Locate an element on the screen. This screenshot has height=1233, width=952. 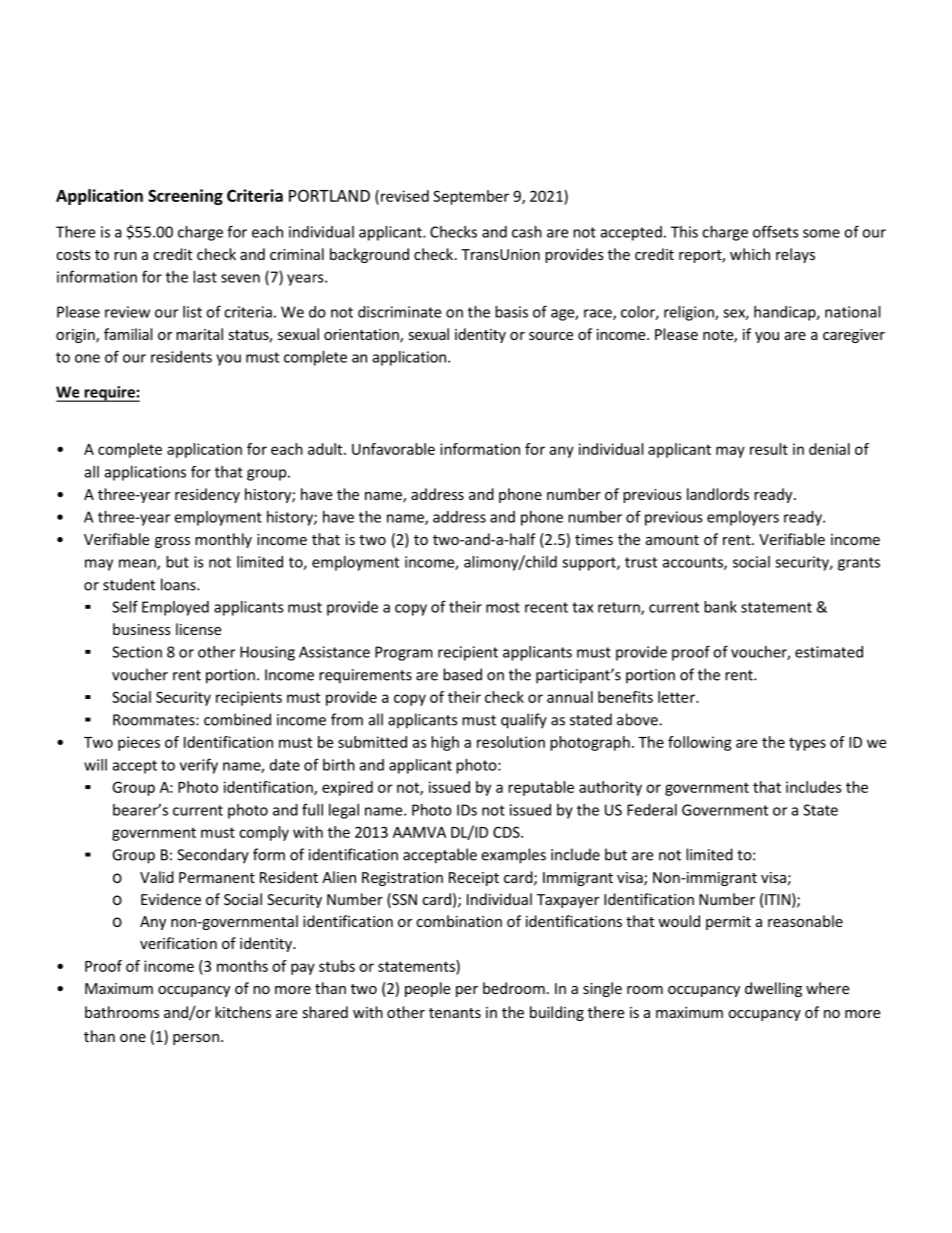
person is located at coordinates (196, 1039).
